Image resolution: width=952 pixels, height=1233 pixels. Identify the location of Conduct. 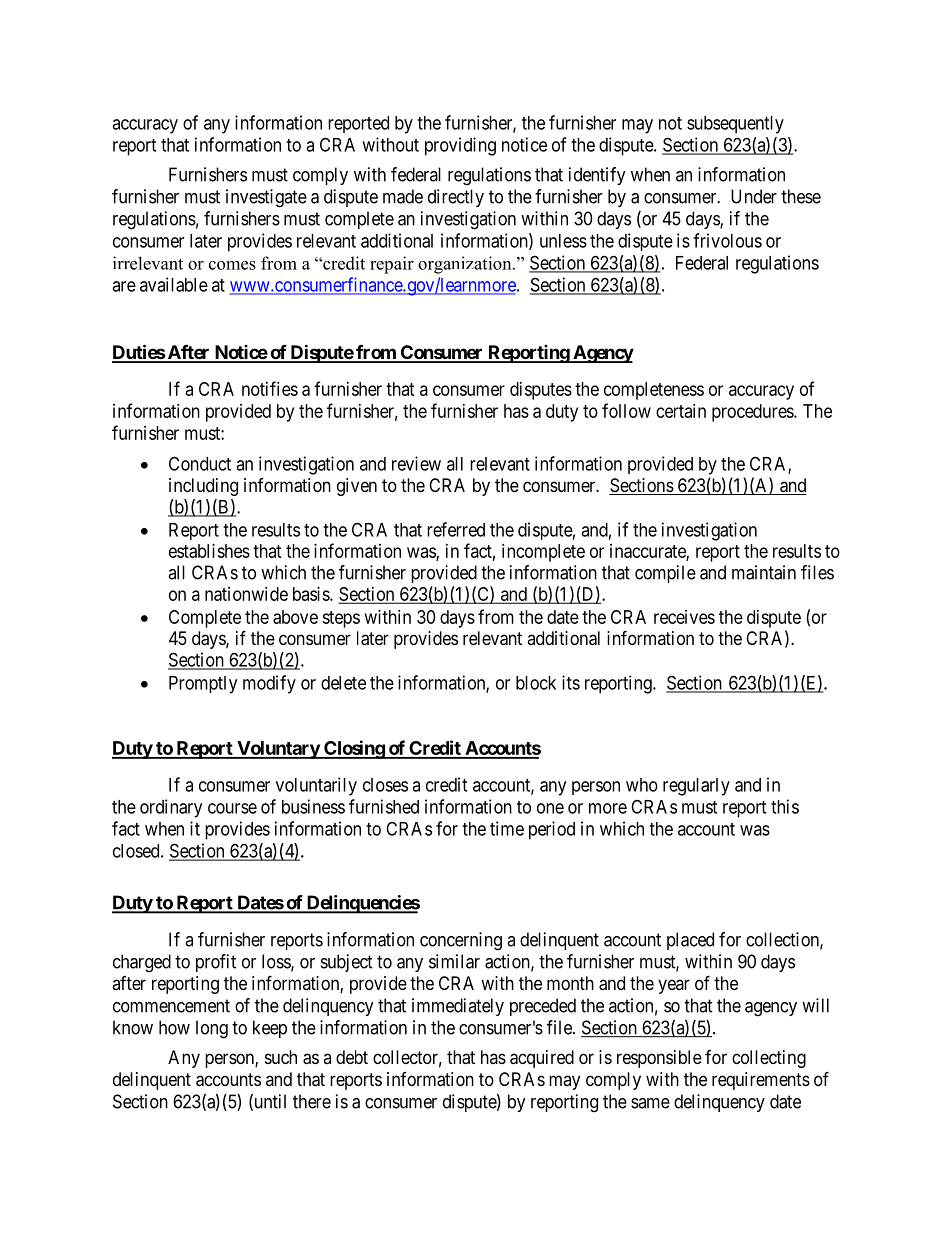
(200, 463).
